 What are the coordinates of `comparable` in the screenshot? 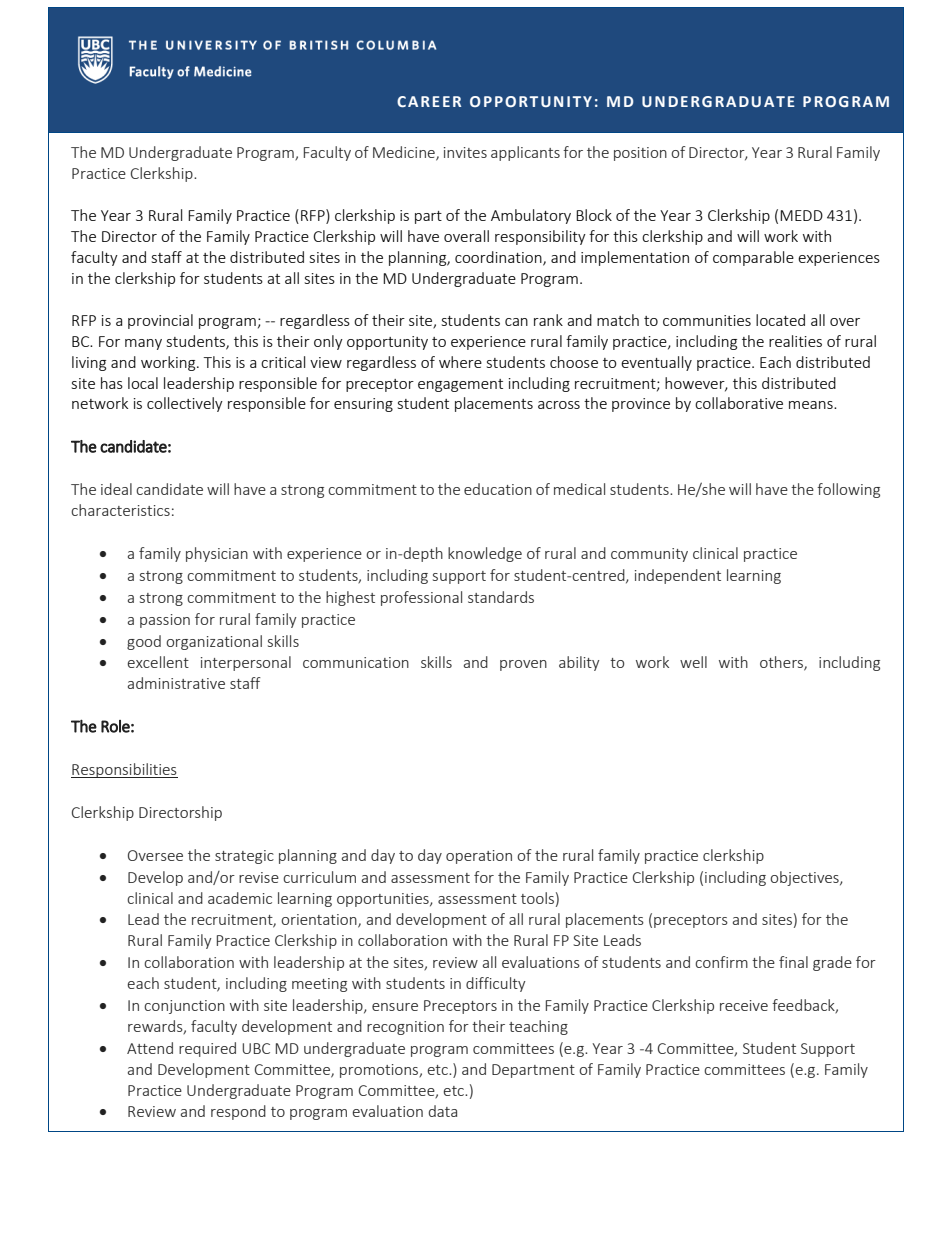 It's located at (753, 258).
